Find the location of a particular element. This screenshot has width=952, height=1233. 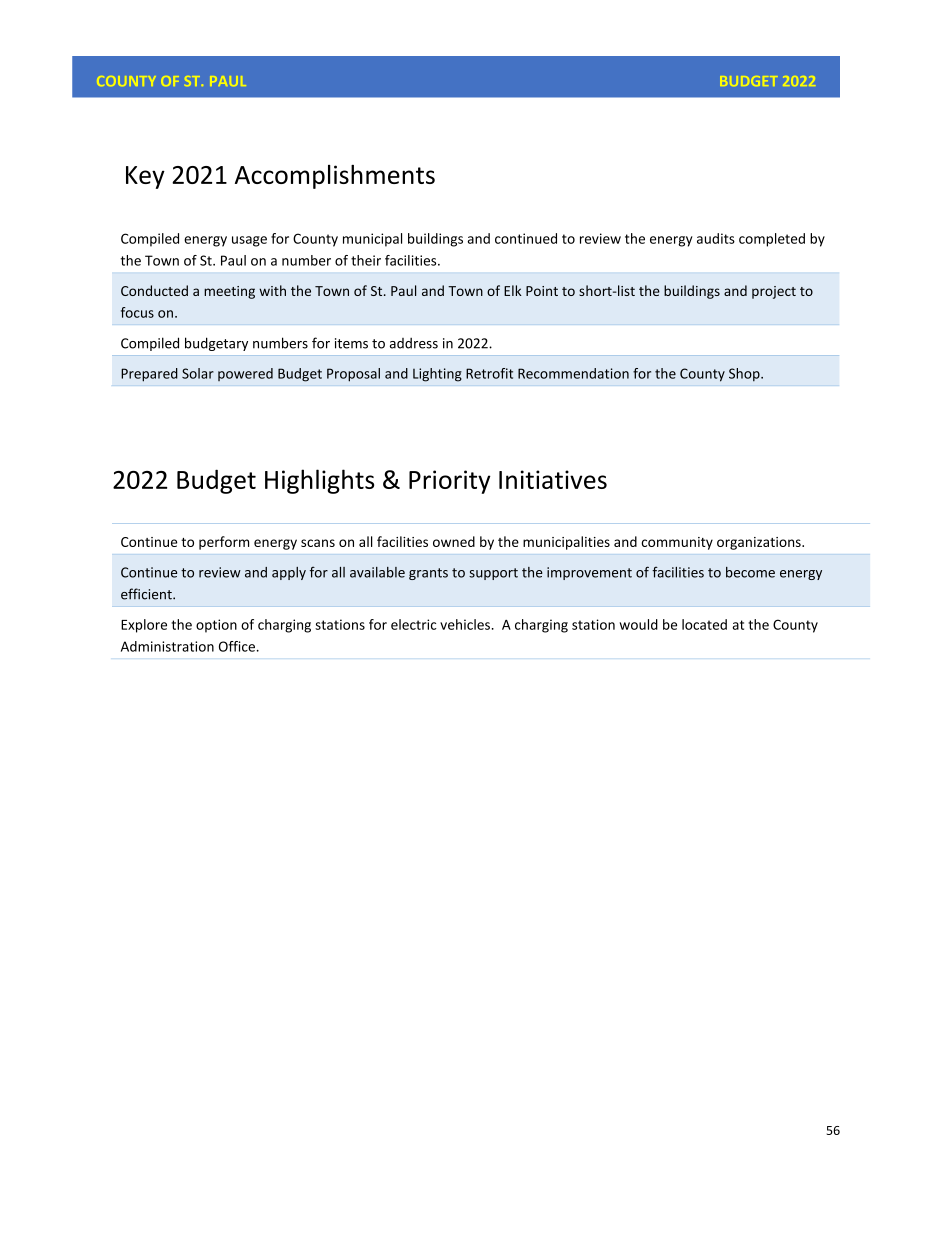

vehicles is located at coordinates (465, 624).
